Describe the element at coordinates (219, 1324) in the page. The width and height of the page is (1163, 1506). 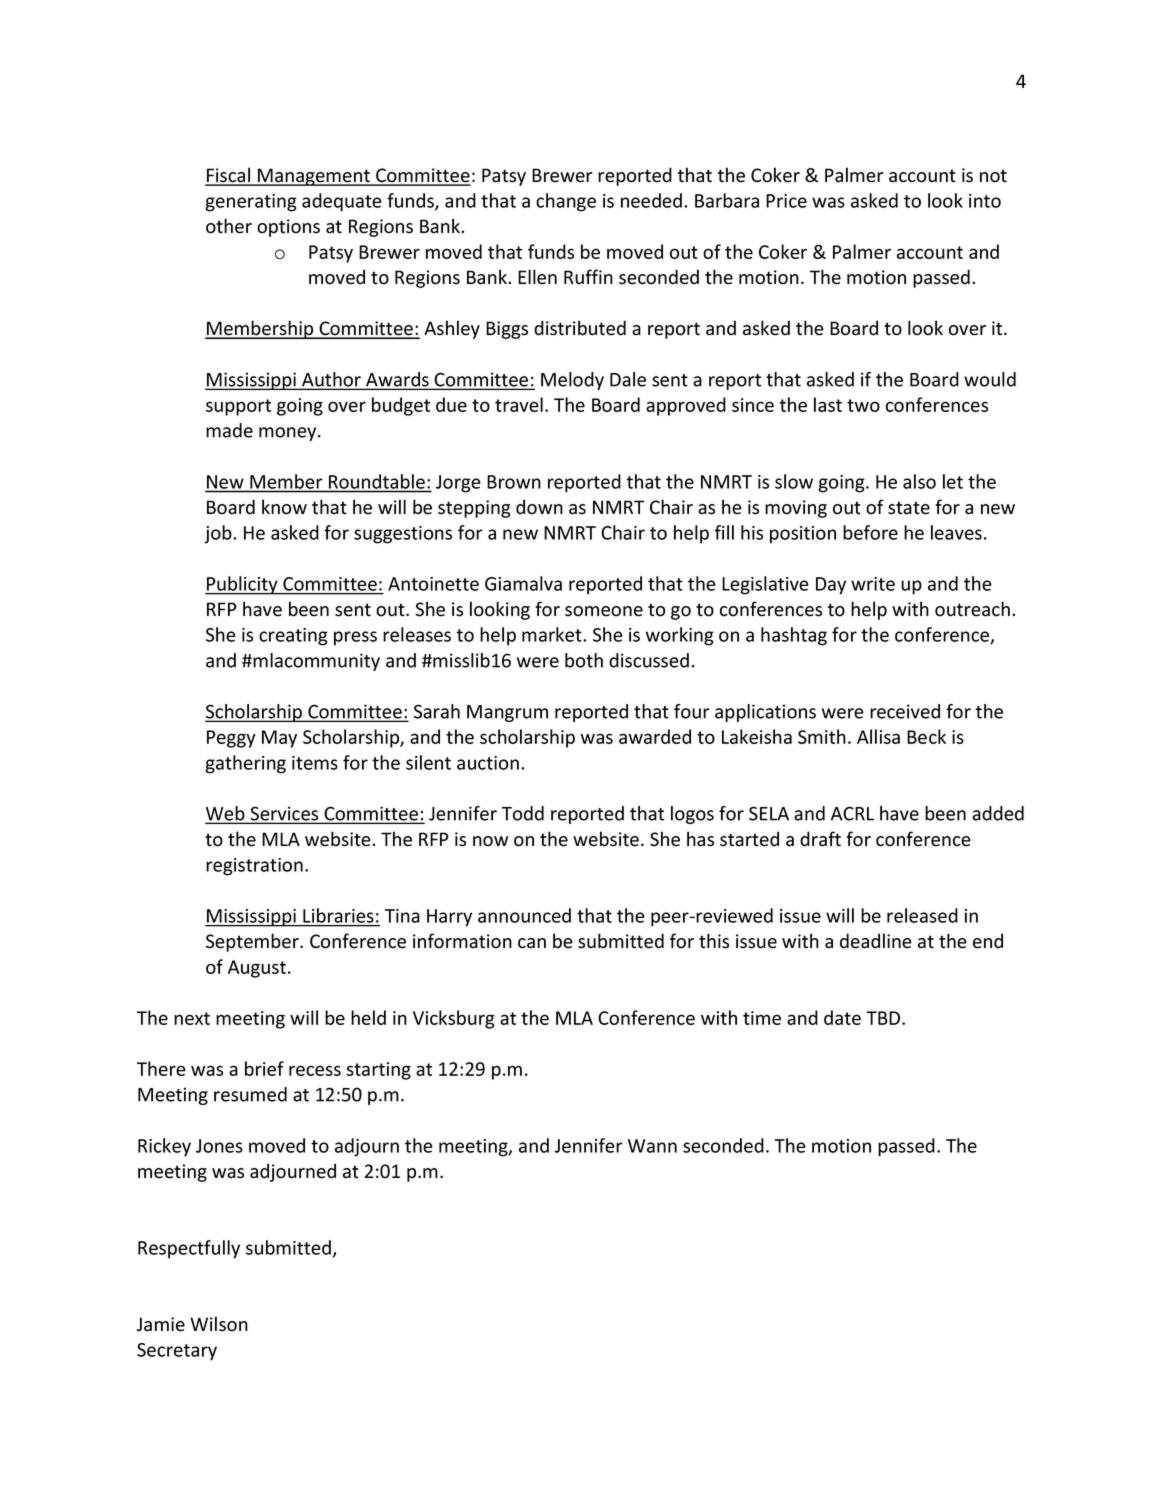
I see `Wilson` at that location.
